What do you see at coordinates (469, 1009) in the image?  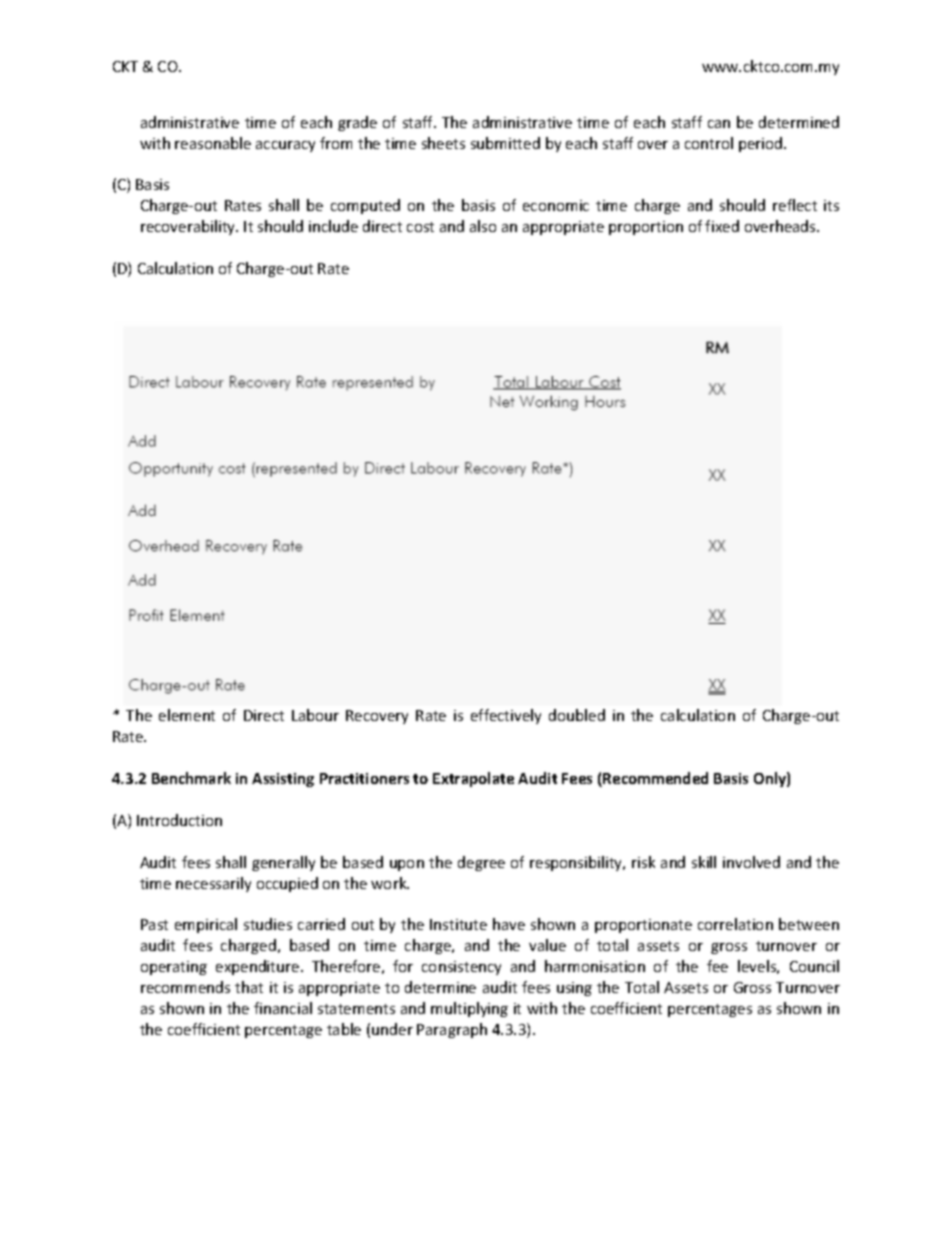 I see `multiplying` at bounding box center [469, 1009].
